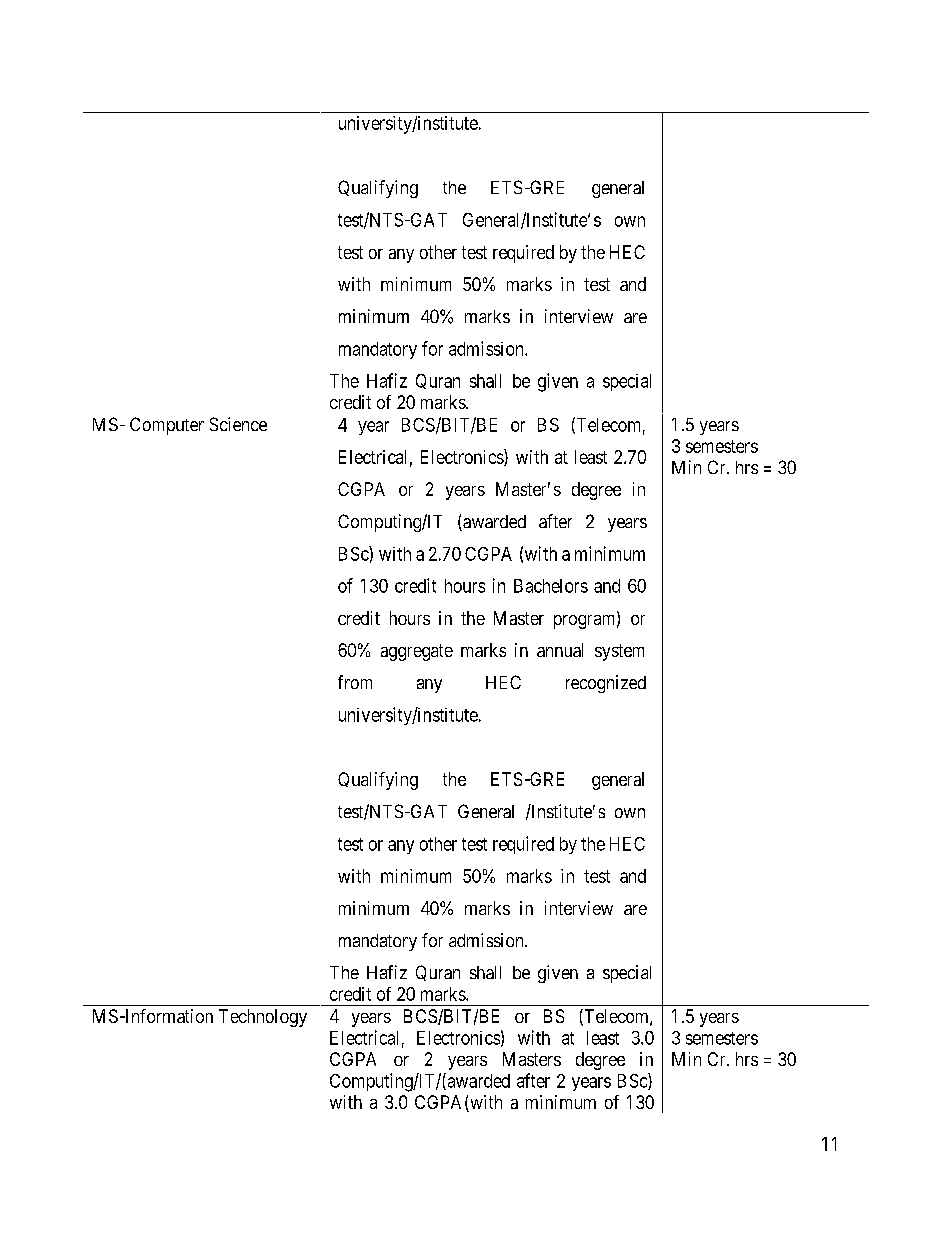  I want to click on Bachelors, so click(551, 586).
